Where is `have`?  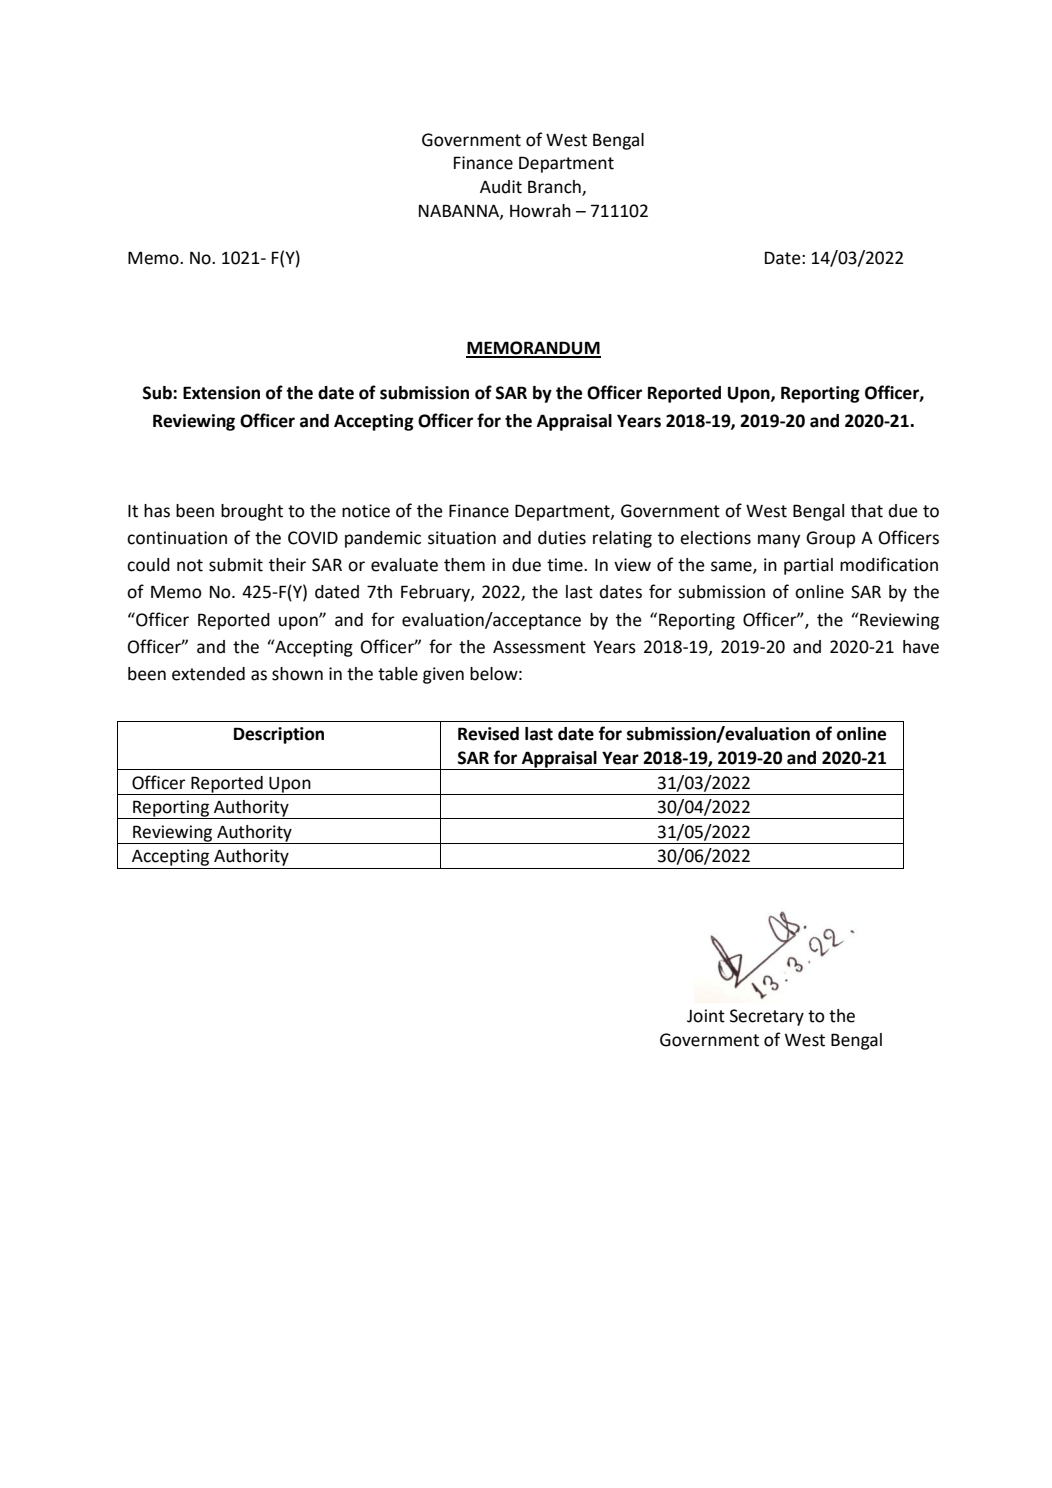
have is located at coordinates (921, 647).
